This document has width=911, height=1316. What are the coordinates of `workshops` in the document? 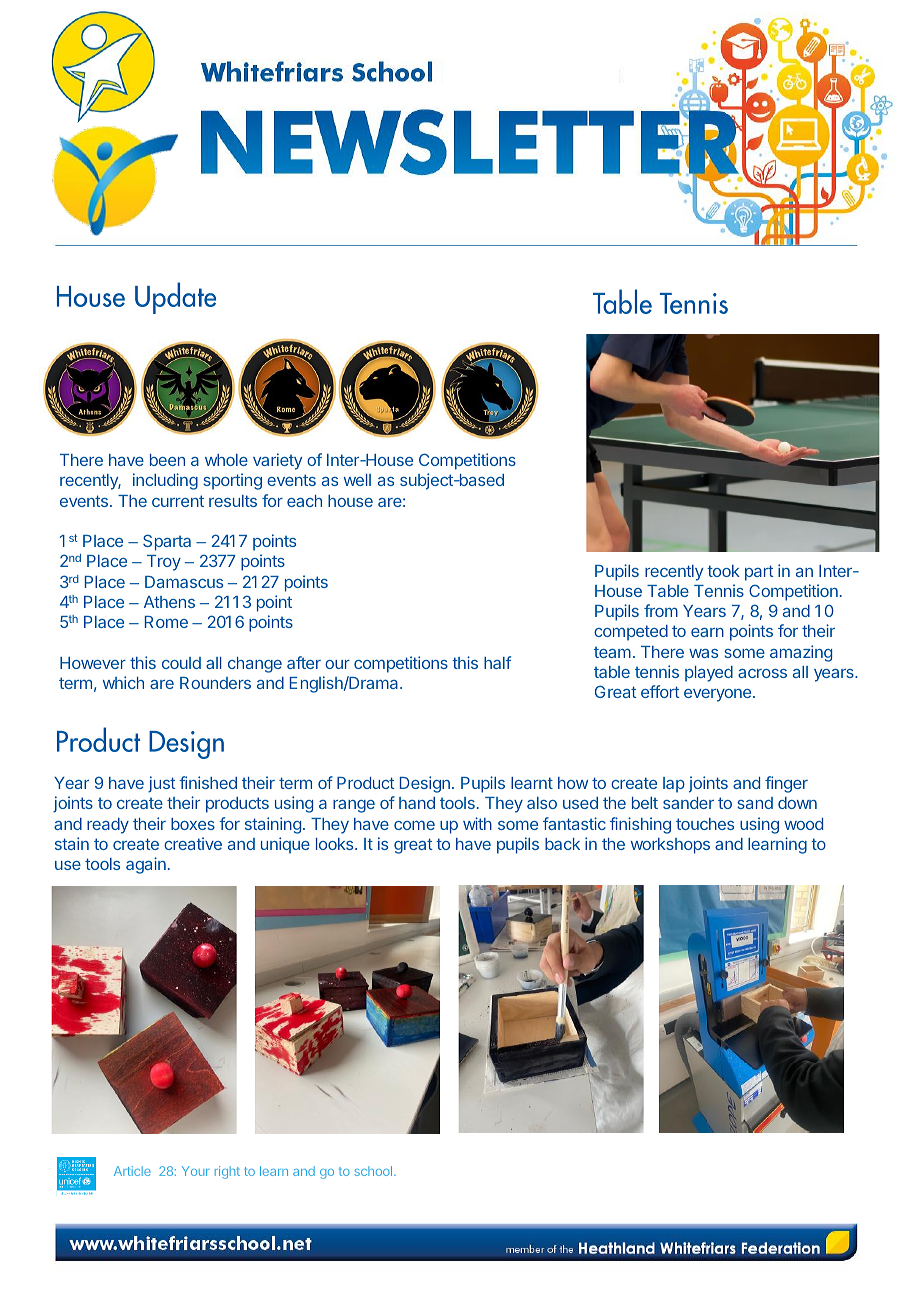 It's located at (670, 846).
